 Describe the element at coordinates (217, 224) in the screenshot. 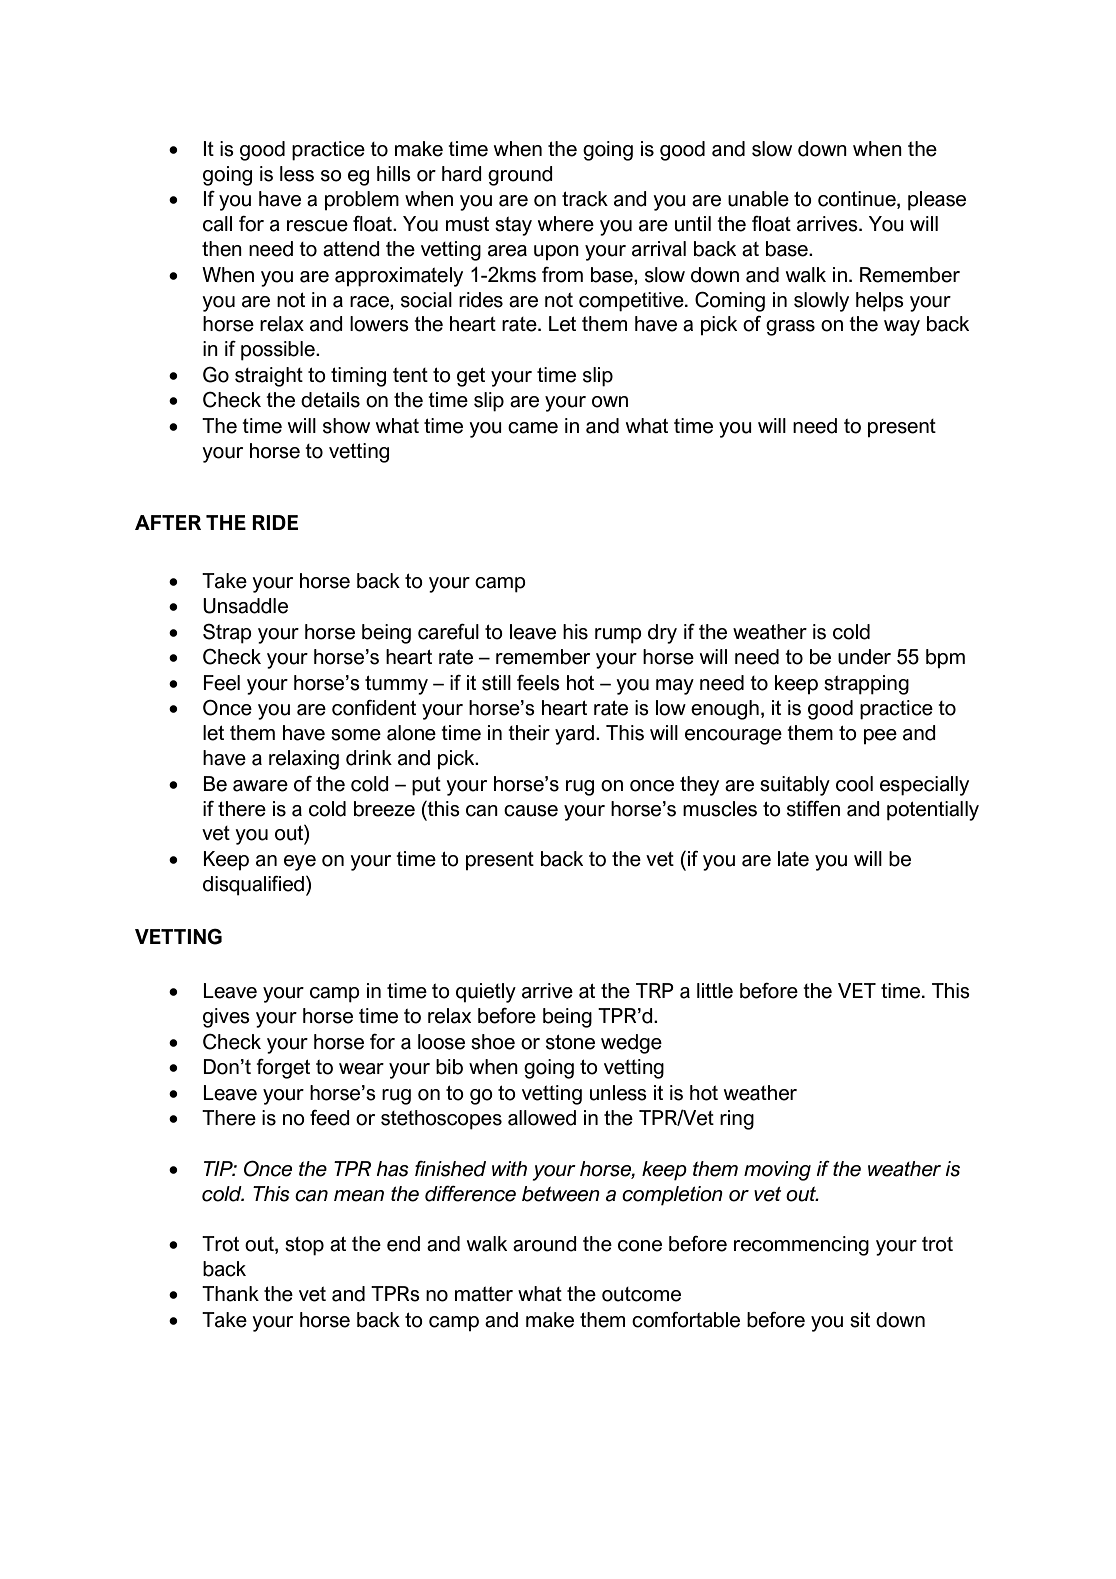

I see `call` at that location.
